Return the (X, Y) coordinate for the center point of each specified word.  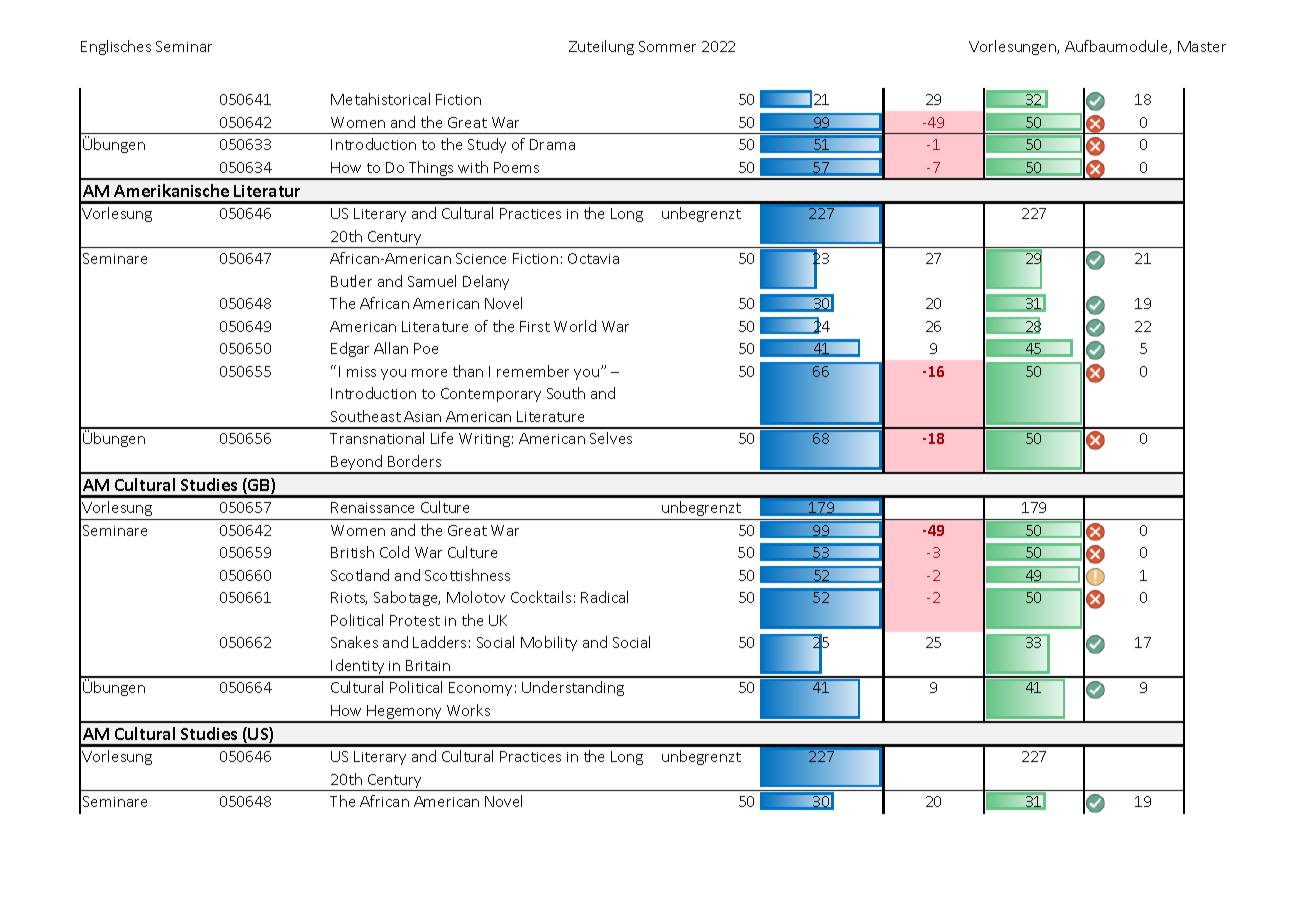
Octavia (593, 258)
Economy (480, 689)
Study (487, 145)
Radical (604, 597)
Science (481, 258)
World (575, 326)
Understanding (573, 688)
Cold (394, 552)
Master (1202, 46)
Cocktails (541, 597)
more (429, 373)
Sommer (667, 46)
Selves (611, 438)
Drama (552, 144)
